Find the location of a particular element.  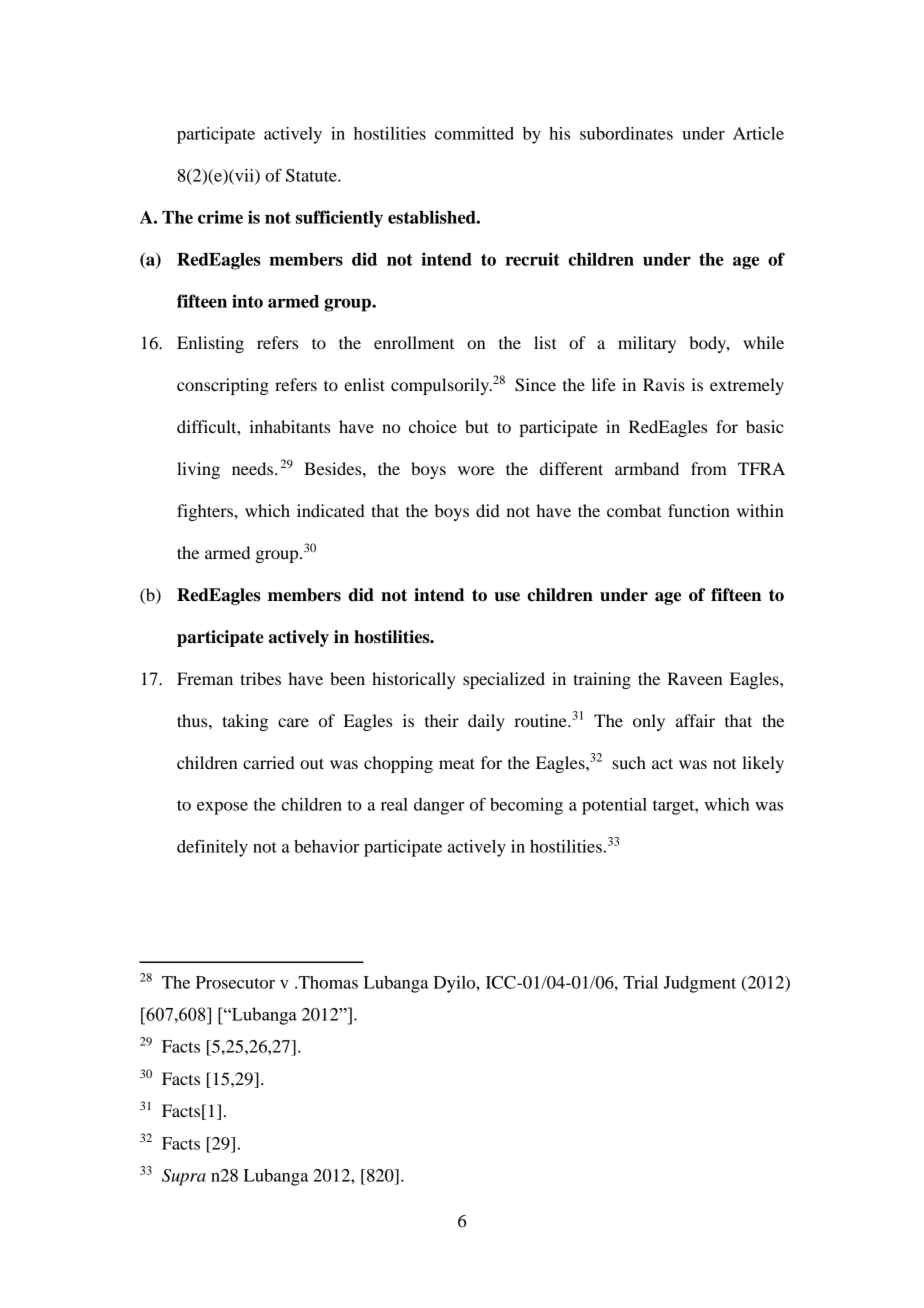

committed is located at coordinates (474, 133).
